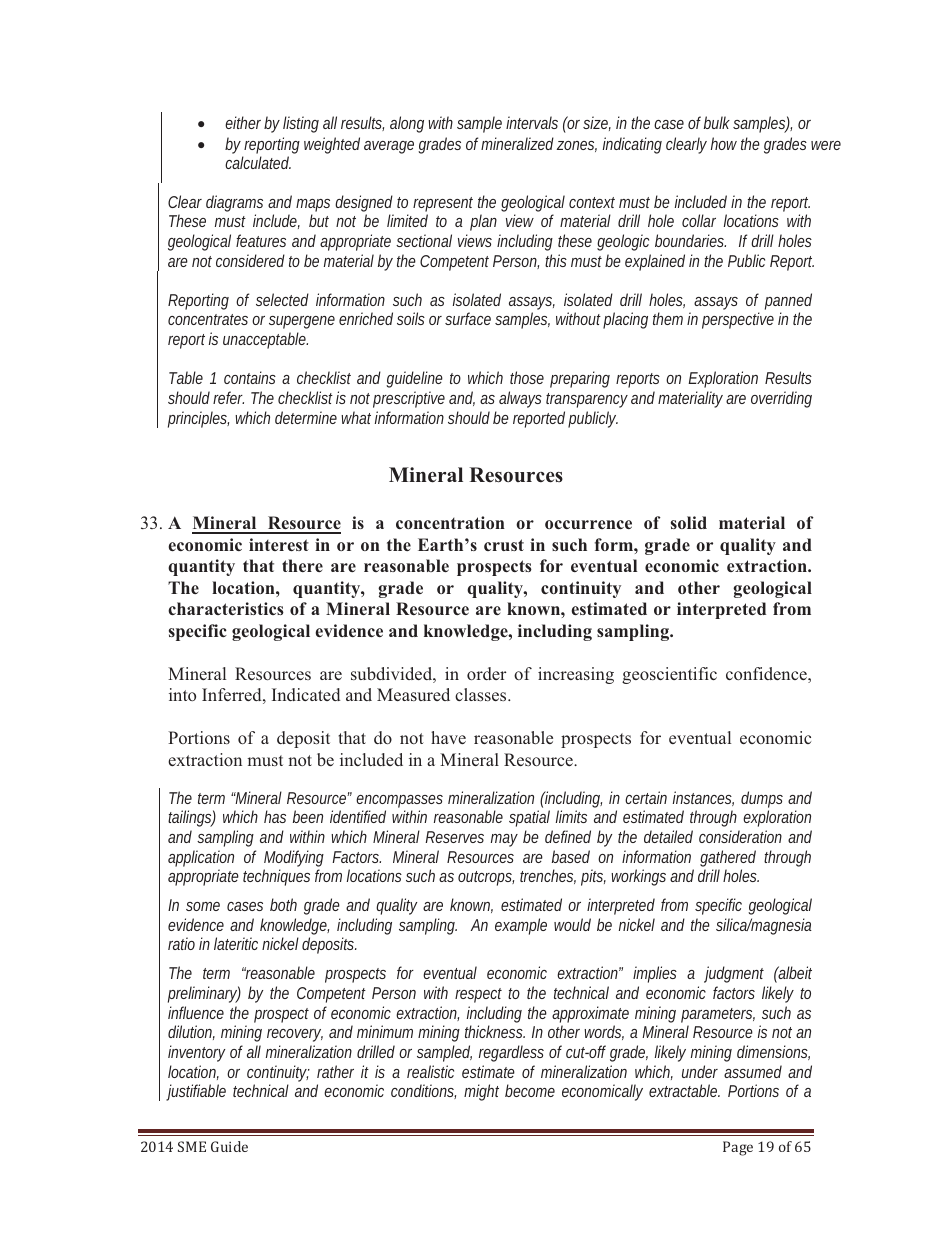 This image has height=1233, width=952. I want to click on bulk, so click(717, 122).
